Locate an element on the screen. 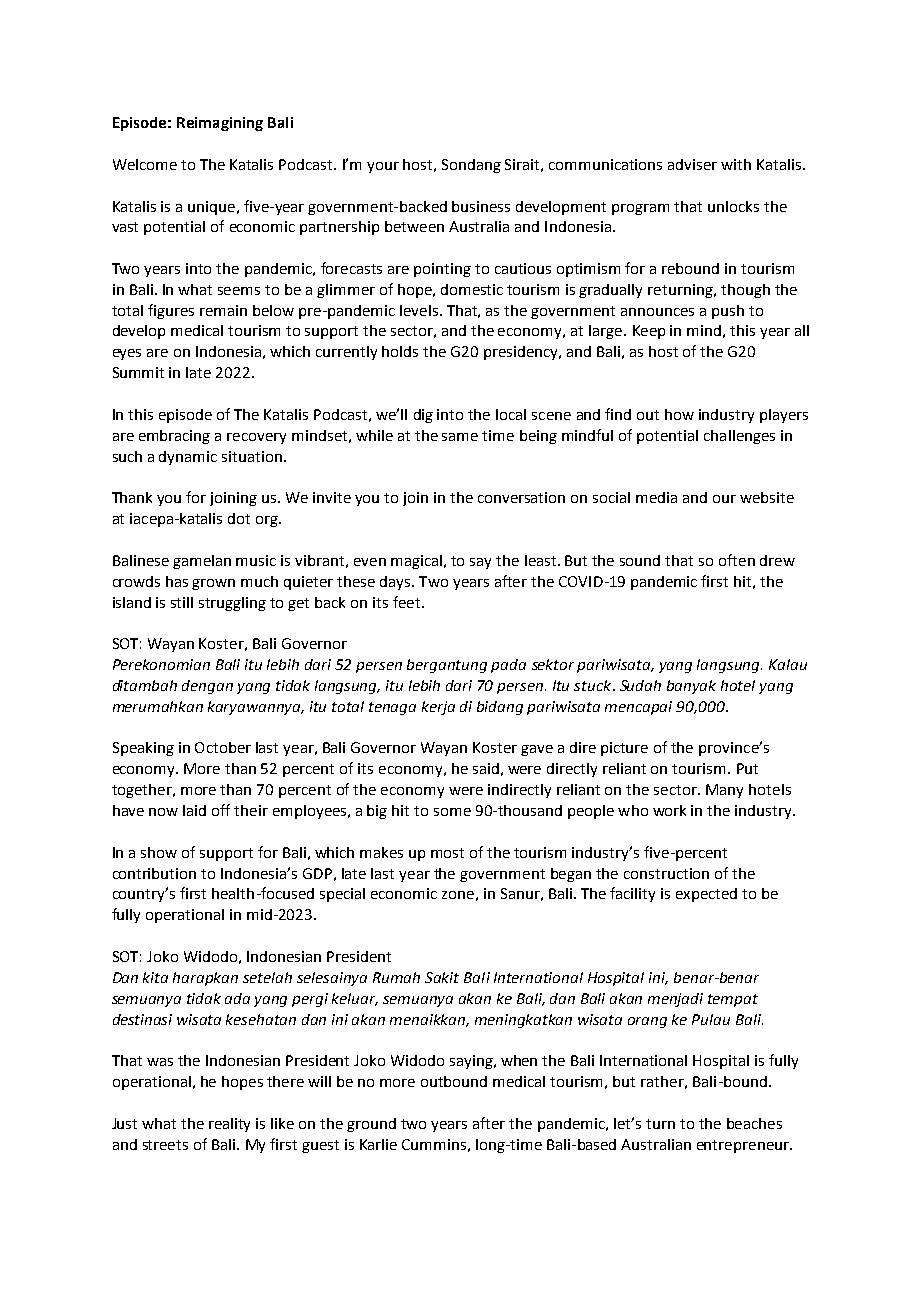 This screenshot has width=924, height=1307. ground is located at coordinates (371, 1125).
